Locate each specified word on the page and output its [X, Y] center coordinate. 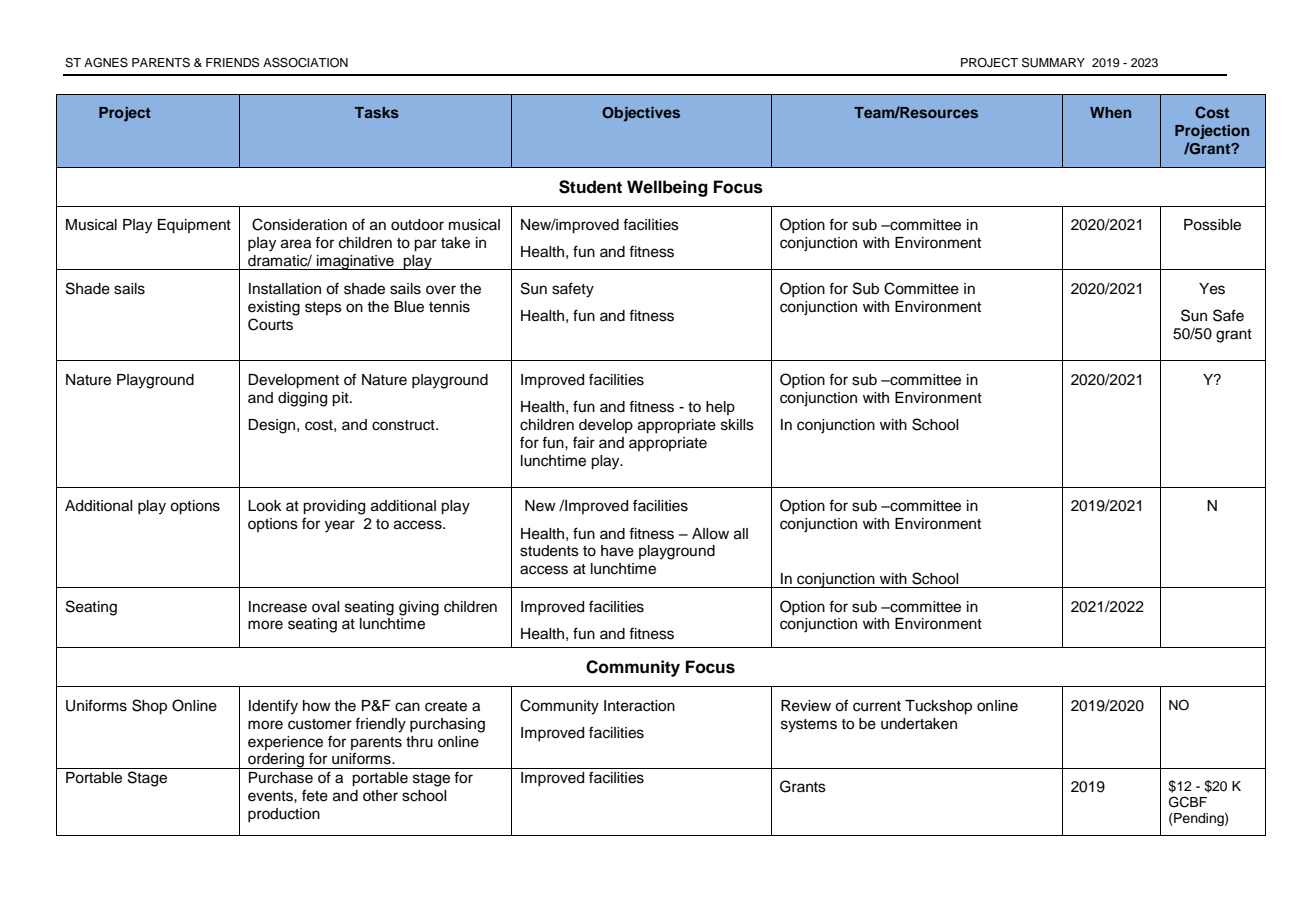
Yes [1212, 289]
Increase [278, 607]
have [617, 551]
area [296, 244]
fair [584, 442]
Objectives [641, 114]
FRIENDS [232, 63]
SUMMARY [1053, 63]
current [877, 706]
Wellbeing [667, 188]
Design [273, 426]
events [271, 796]
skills [737, 425]
